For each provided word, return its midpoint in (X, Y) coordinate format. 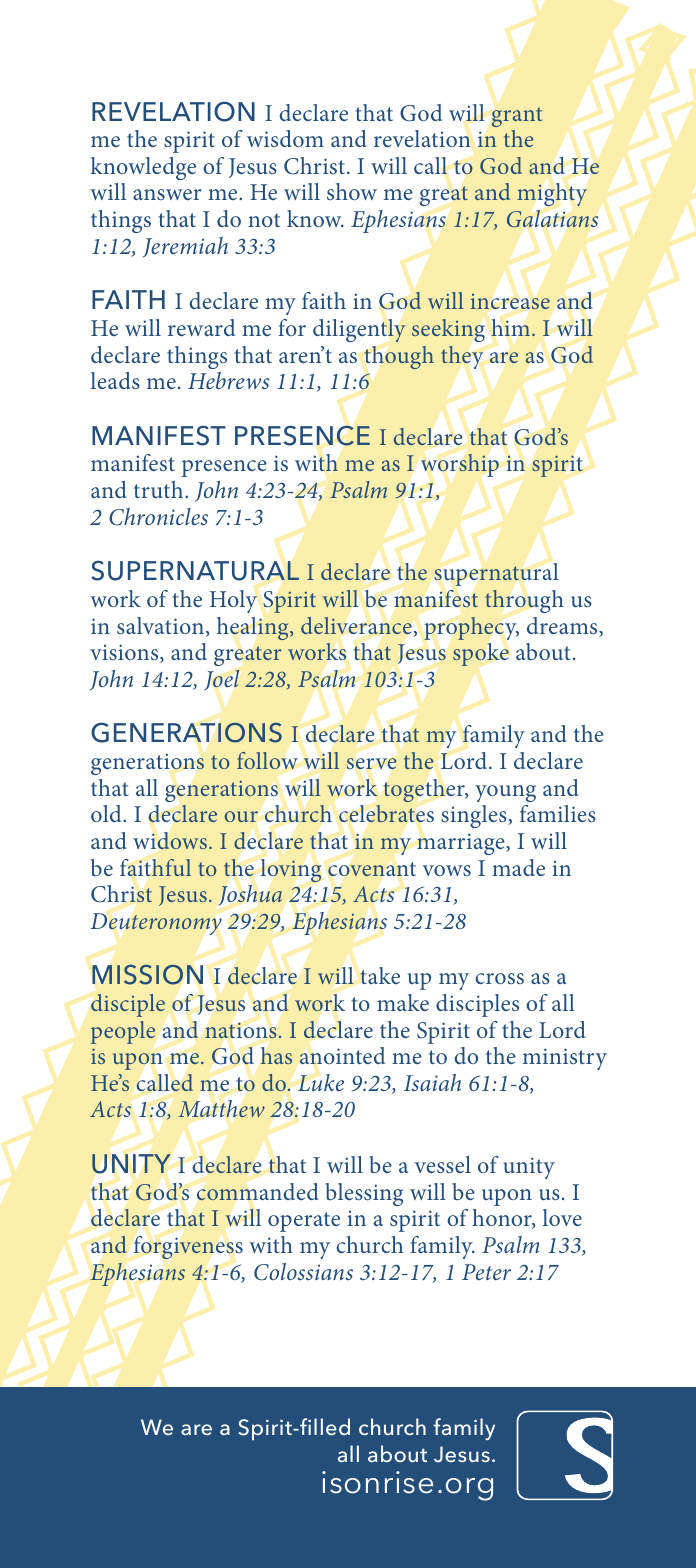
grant (517, 117)
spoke (481, 654)
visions (125, 653)
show (352, 191)
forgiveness (188, 1247)
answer (167, 194)
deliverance (356, 625)
